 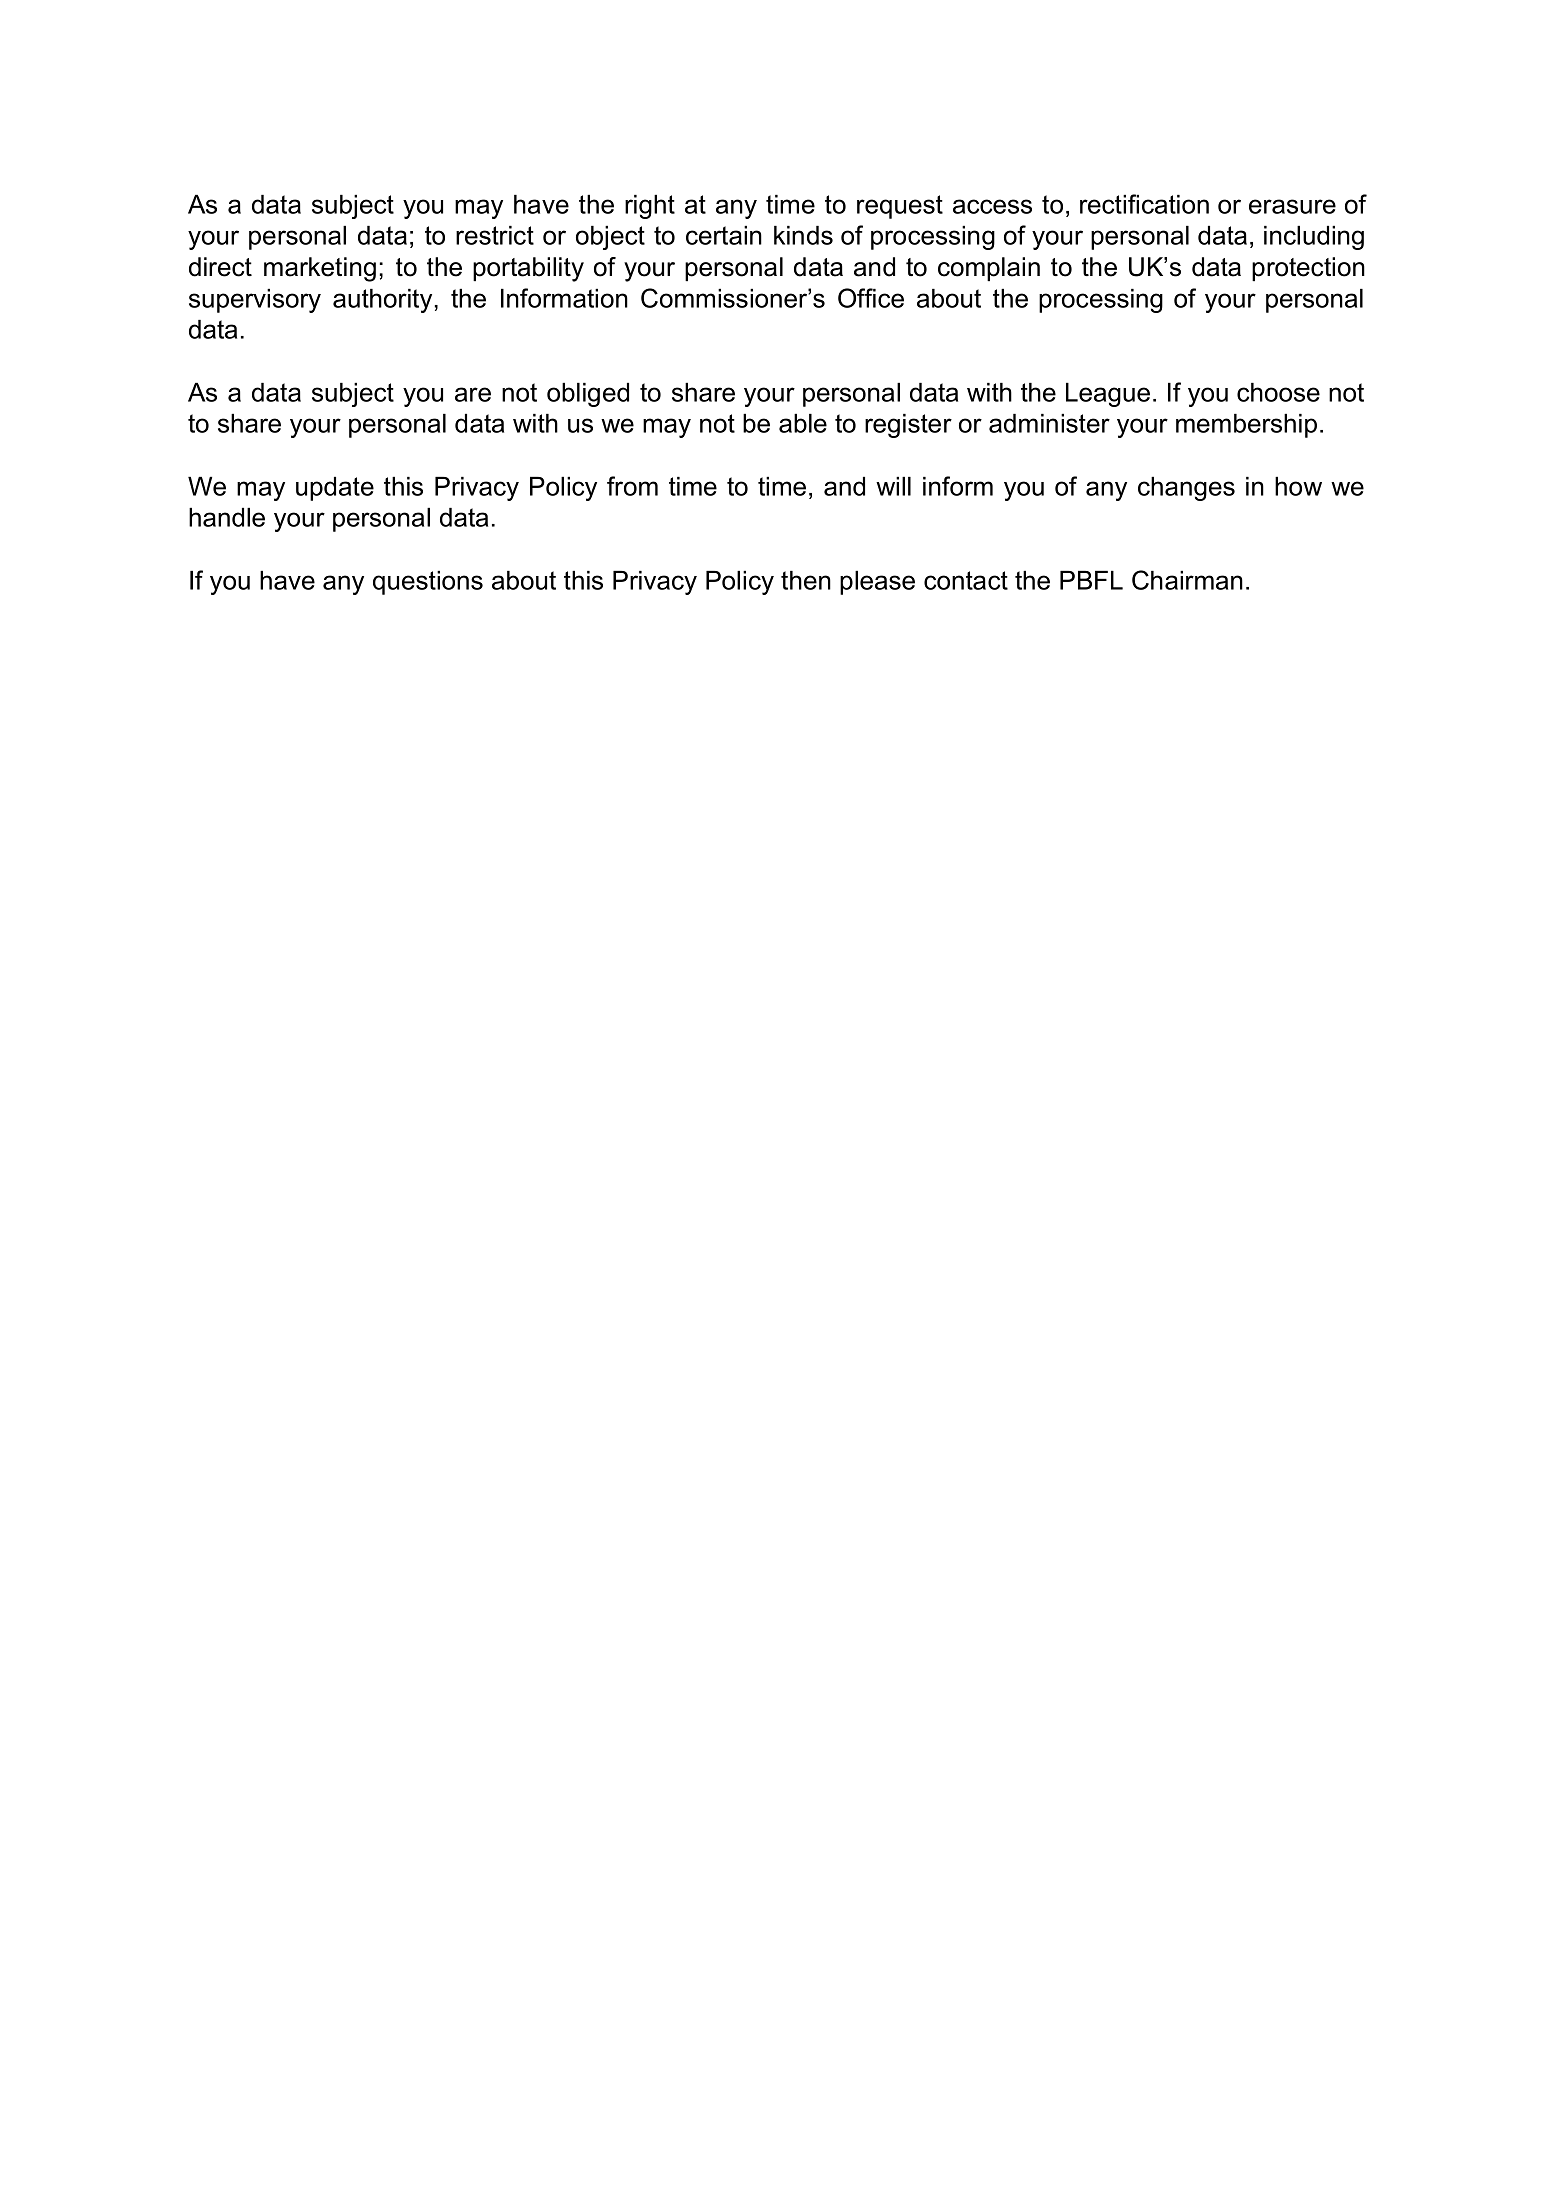 I want to click on rectification, so click(x=1144, y=204).
